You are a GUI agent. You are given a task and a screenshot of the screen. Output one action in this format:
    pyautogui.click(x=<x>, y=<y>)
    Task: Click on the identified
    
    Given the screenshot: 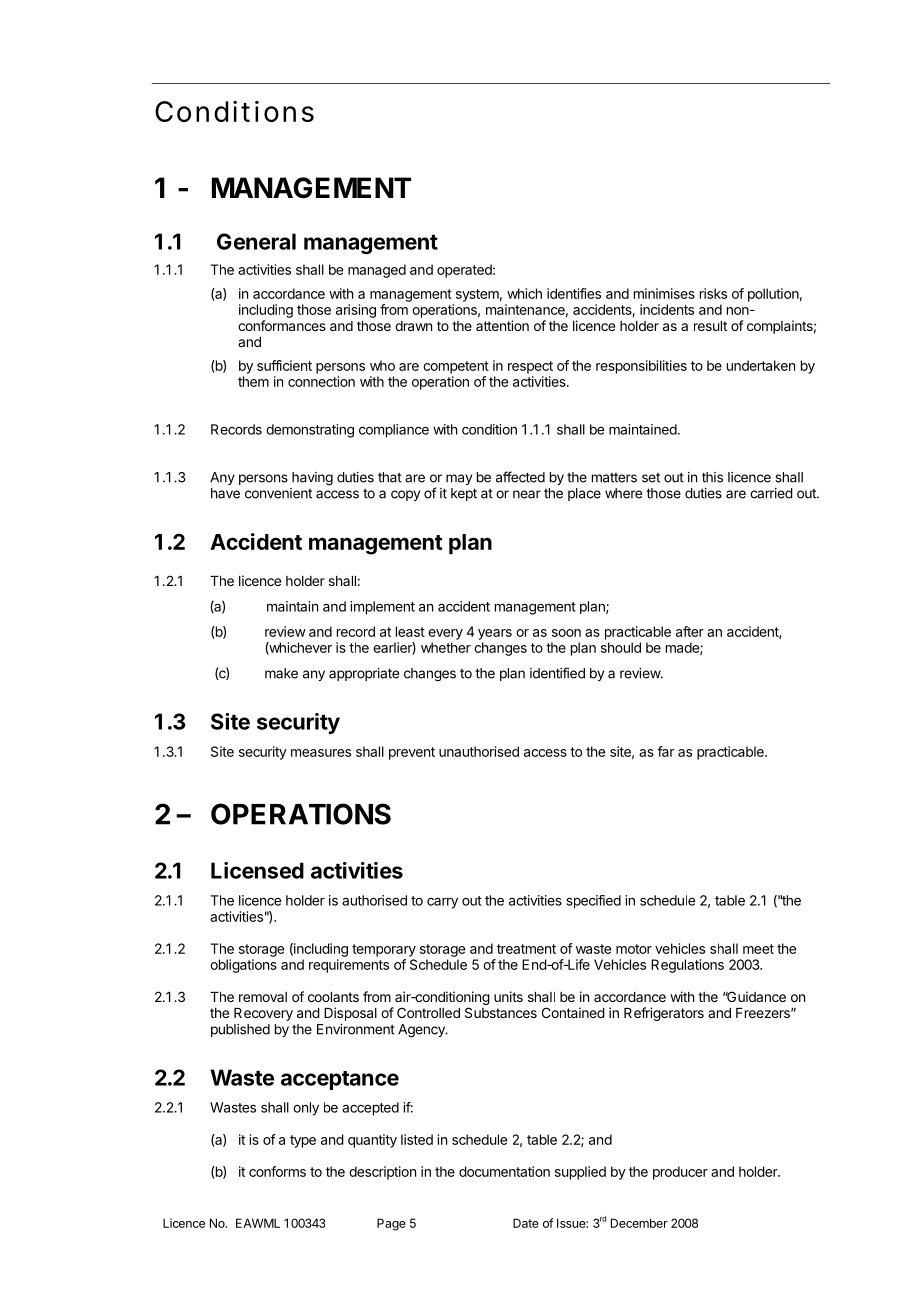 What is the action you would take?
    pyautogui.click(x=557, y=673)
